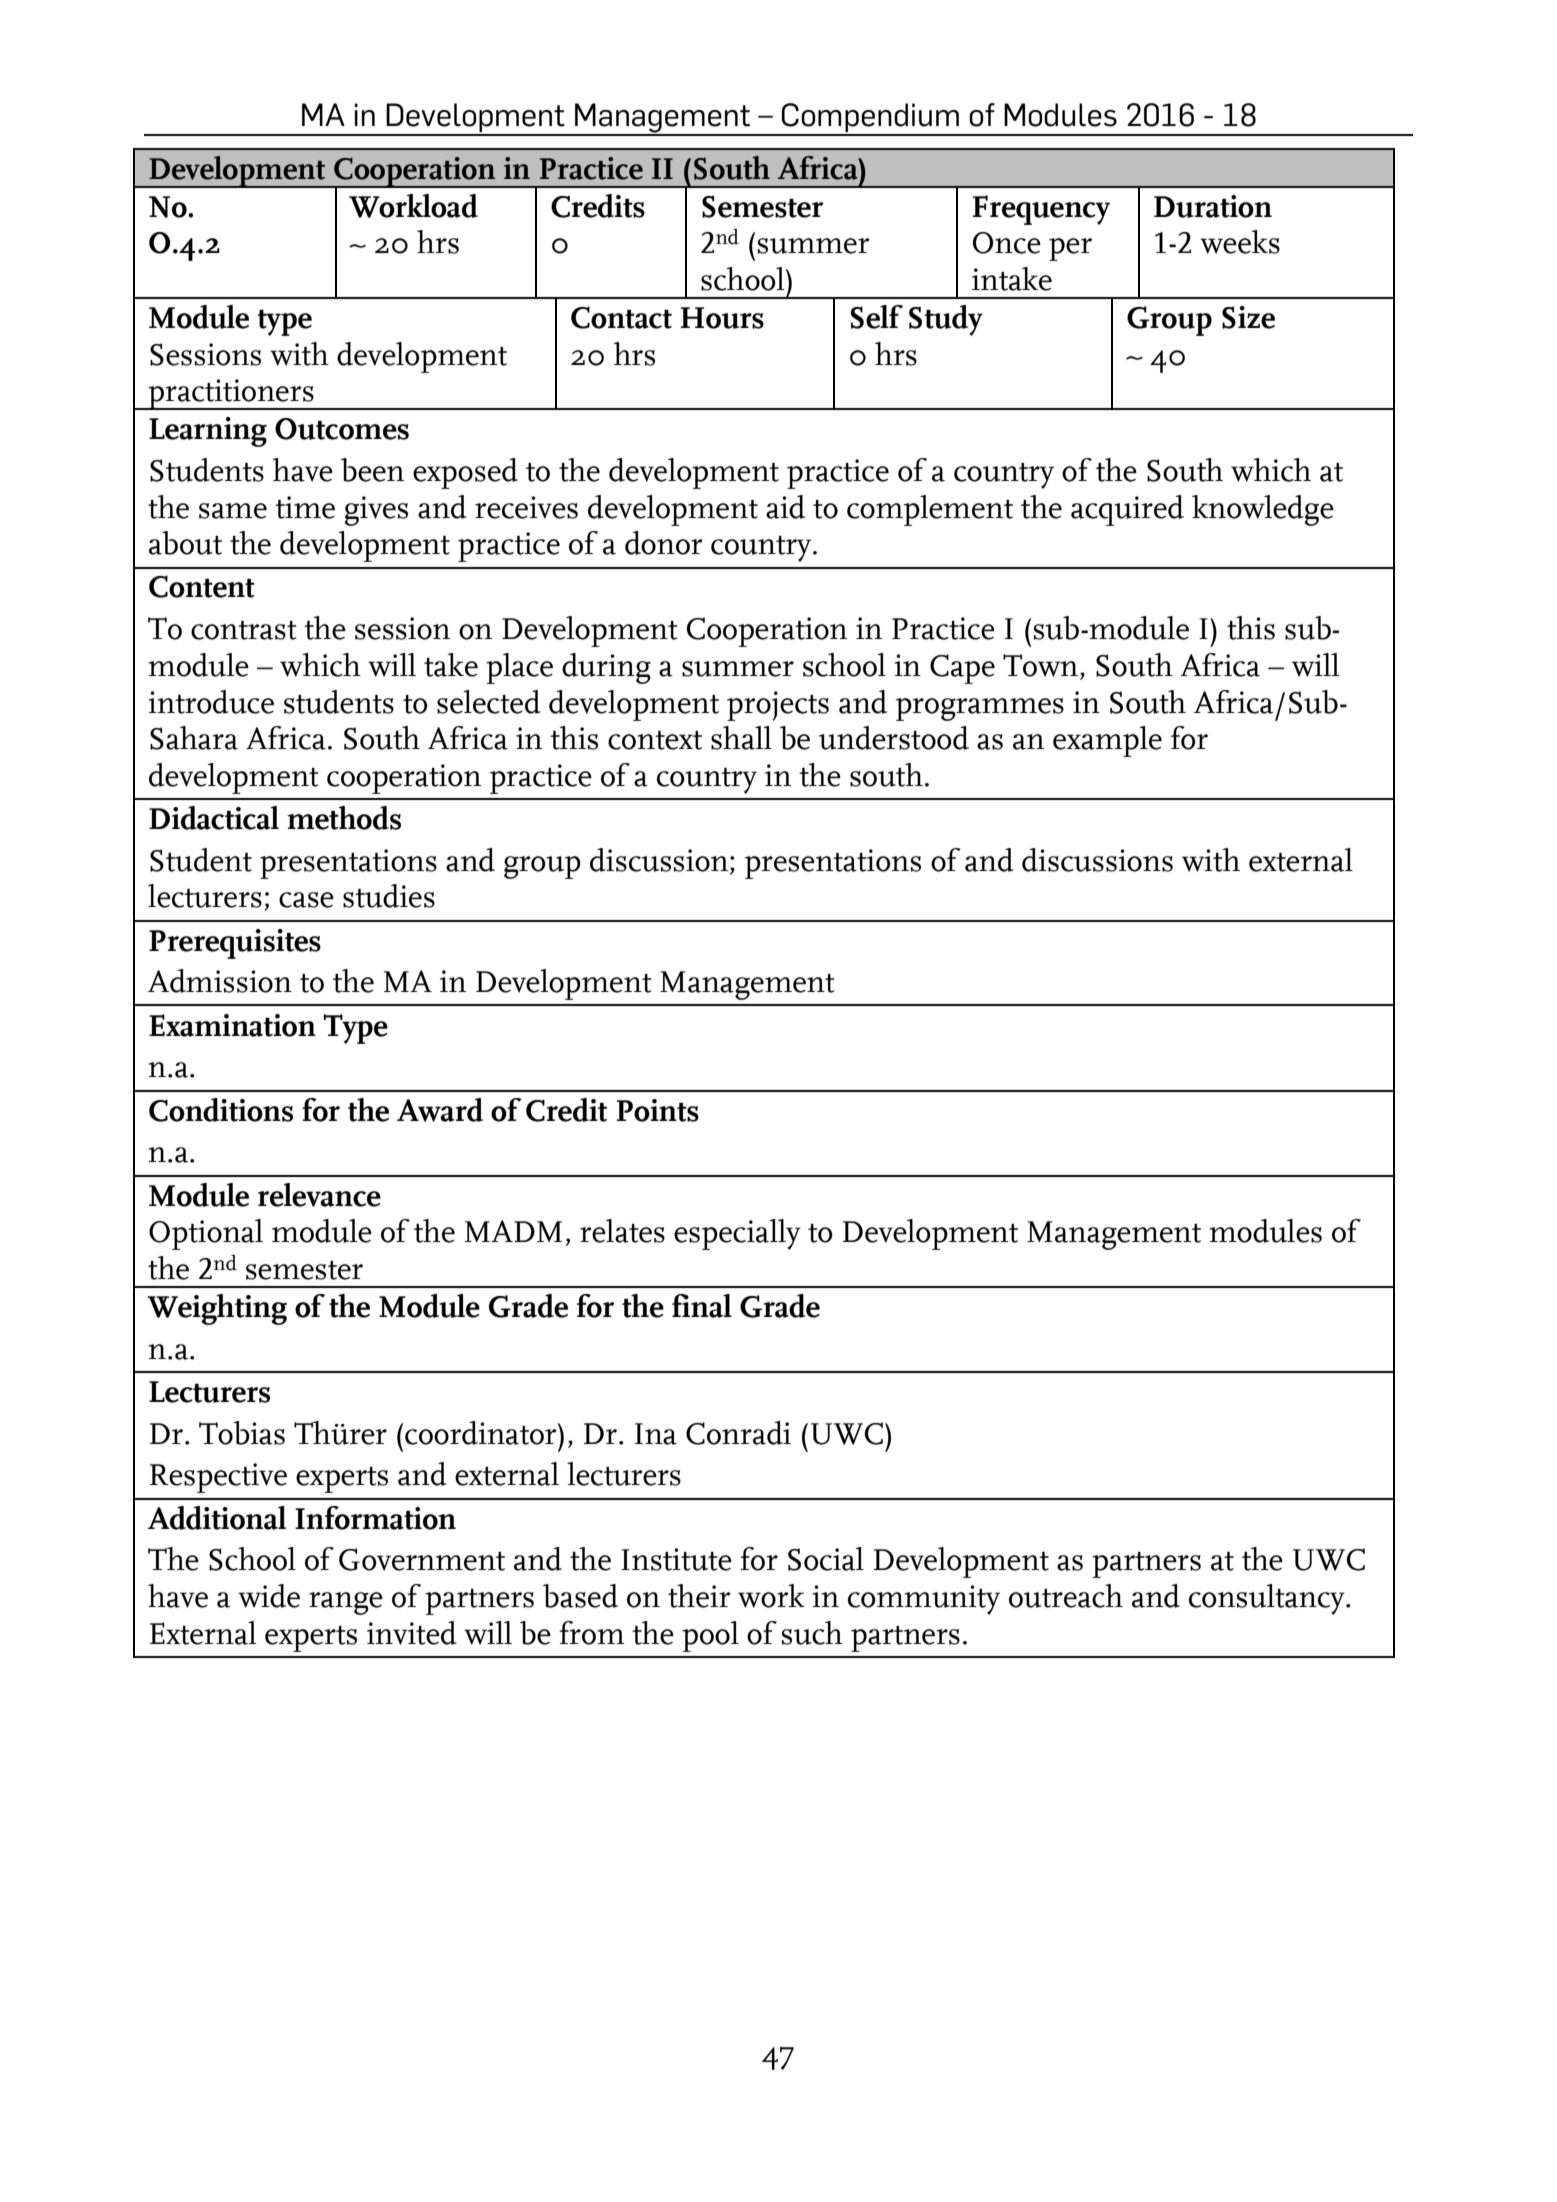  What do you see at coordinates (346, 1603) in the image?
I see `range` at bounding box center [346, 1603].
